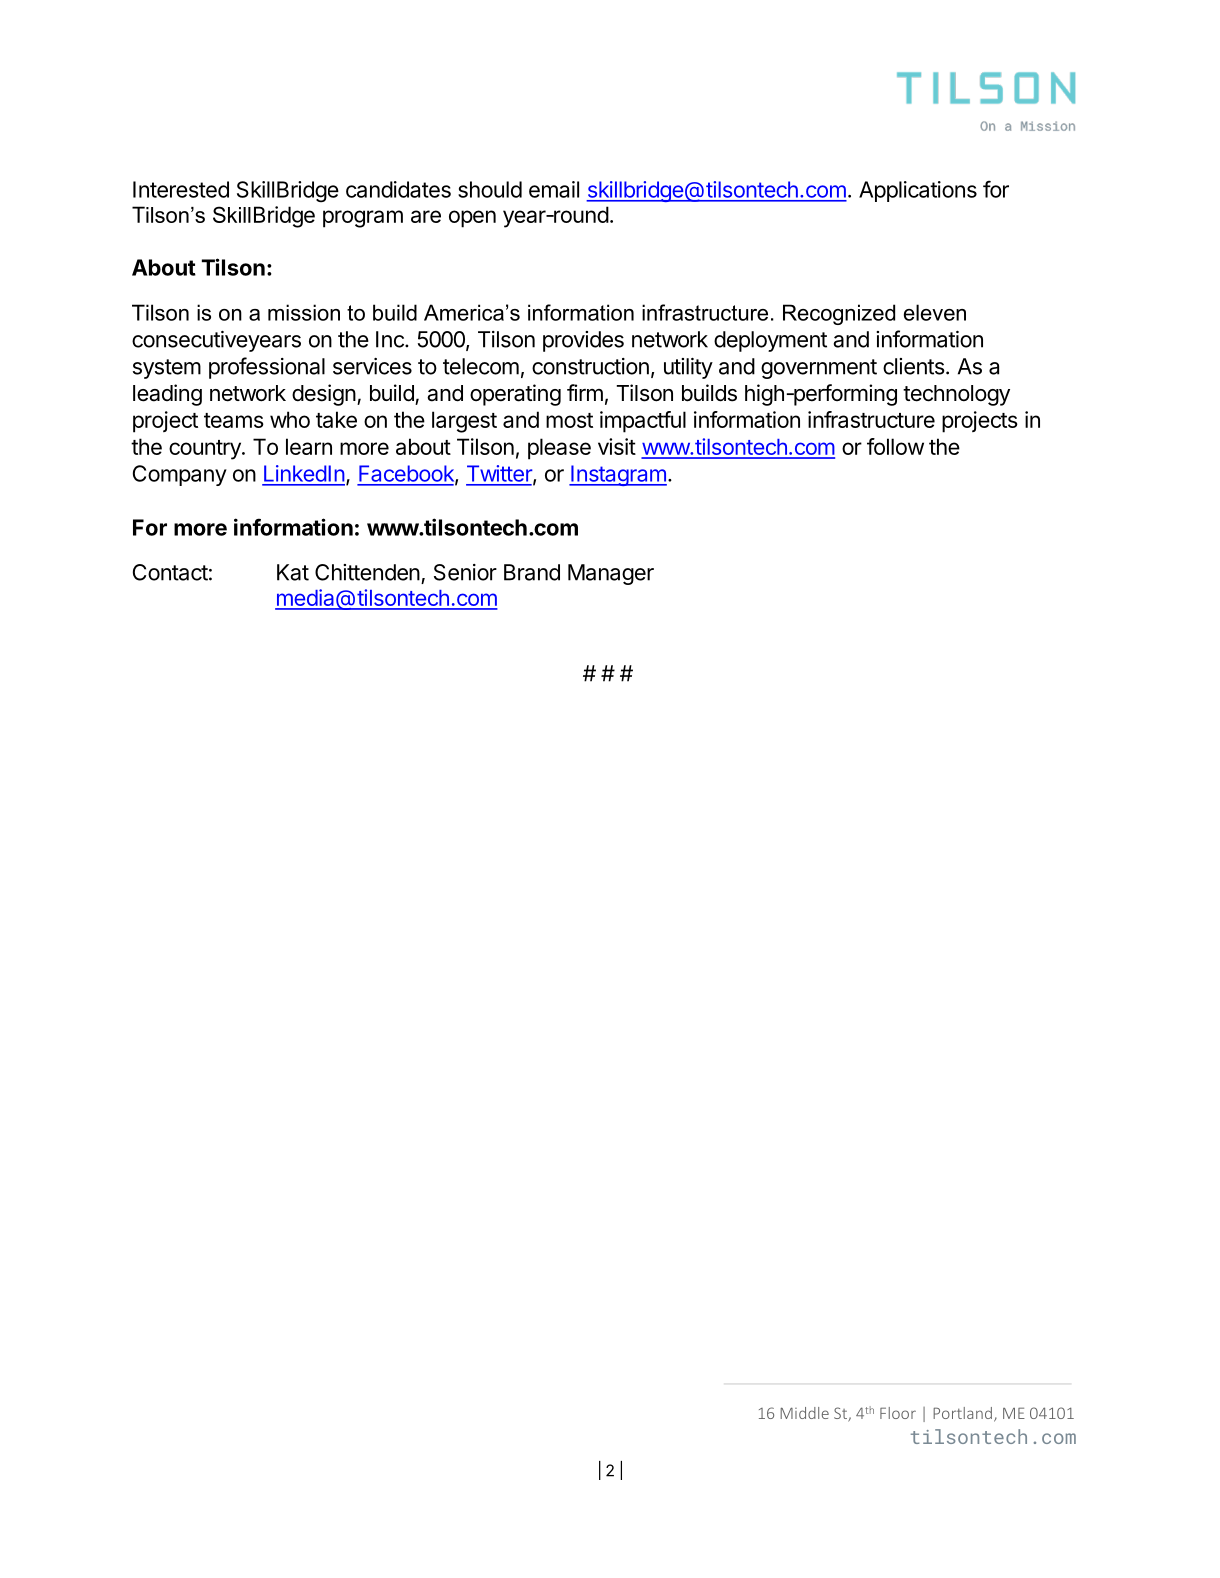  I want to click on Floor, so click(898, 1413).
